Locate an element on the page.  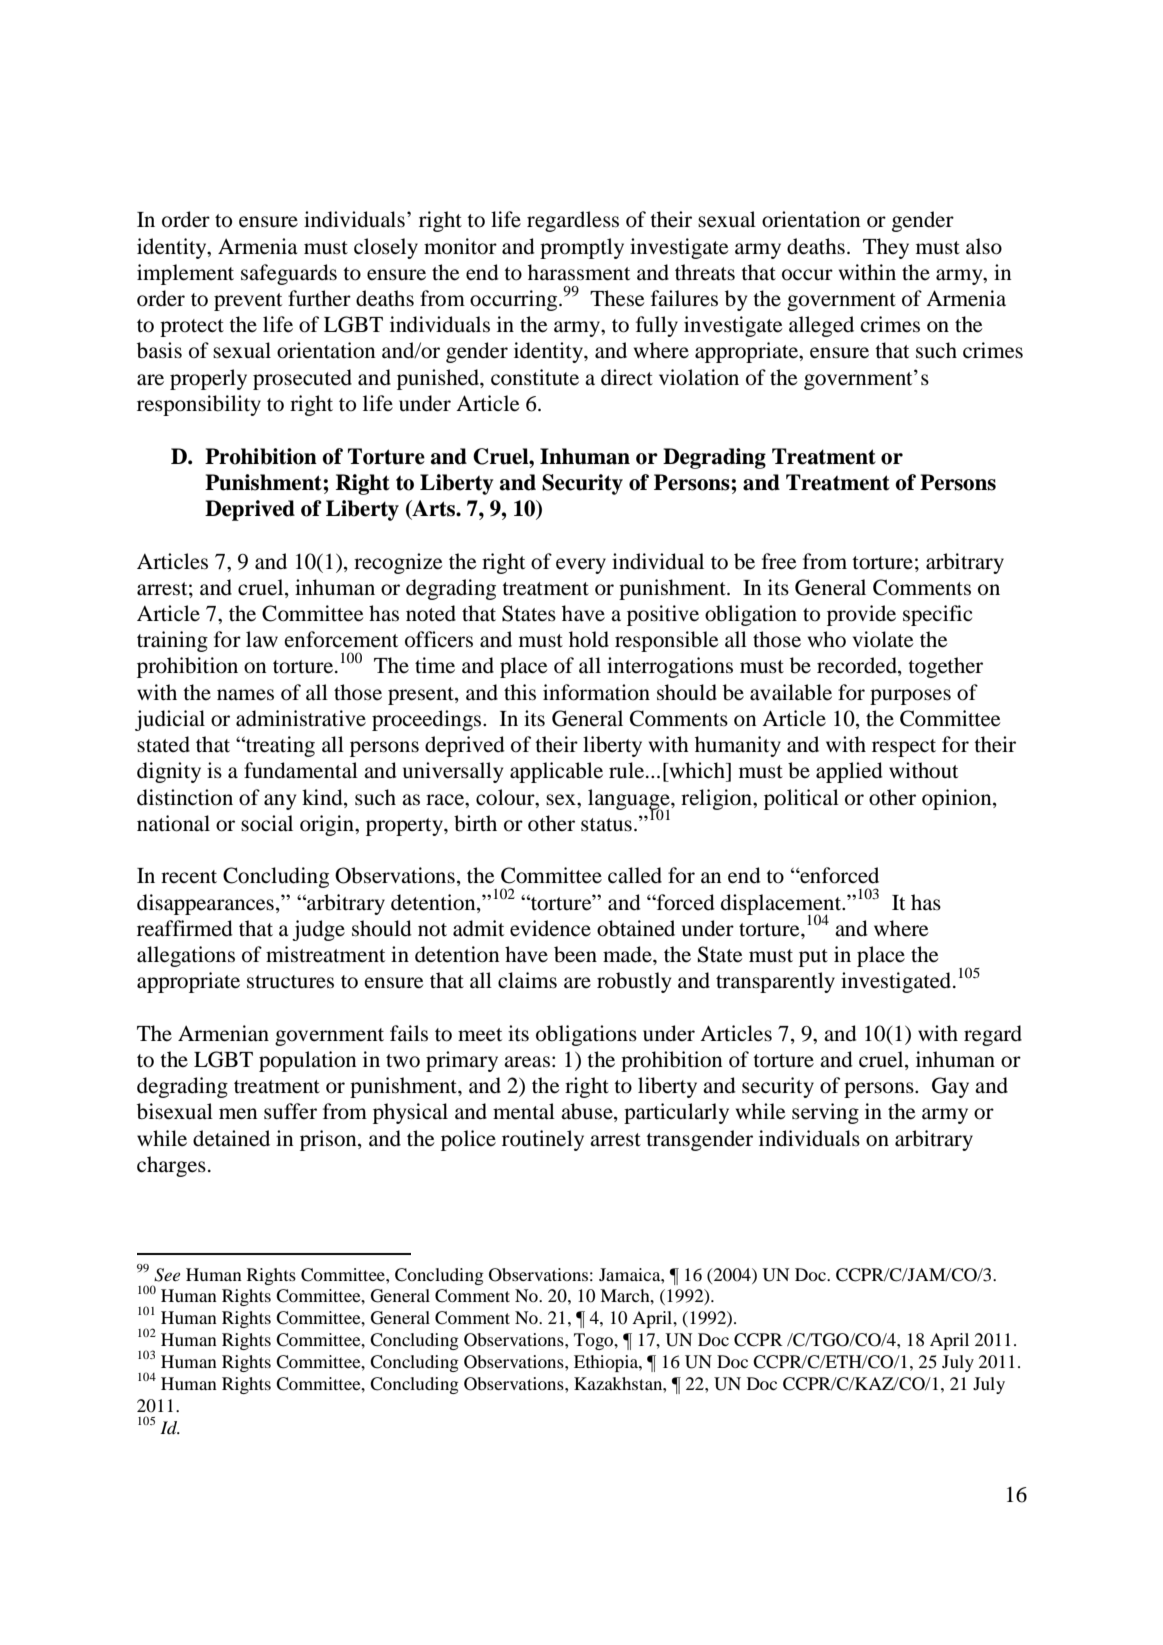
safeguards is located at coordinates (289, 274).
